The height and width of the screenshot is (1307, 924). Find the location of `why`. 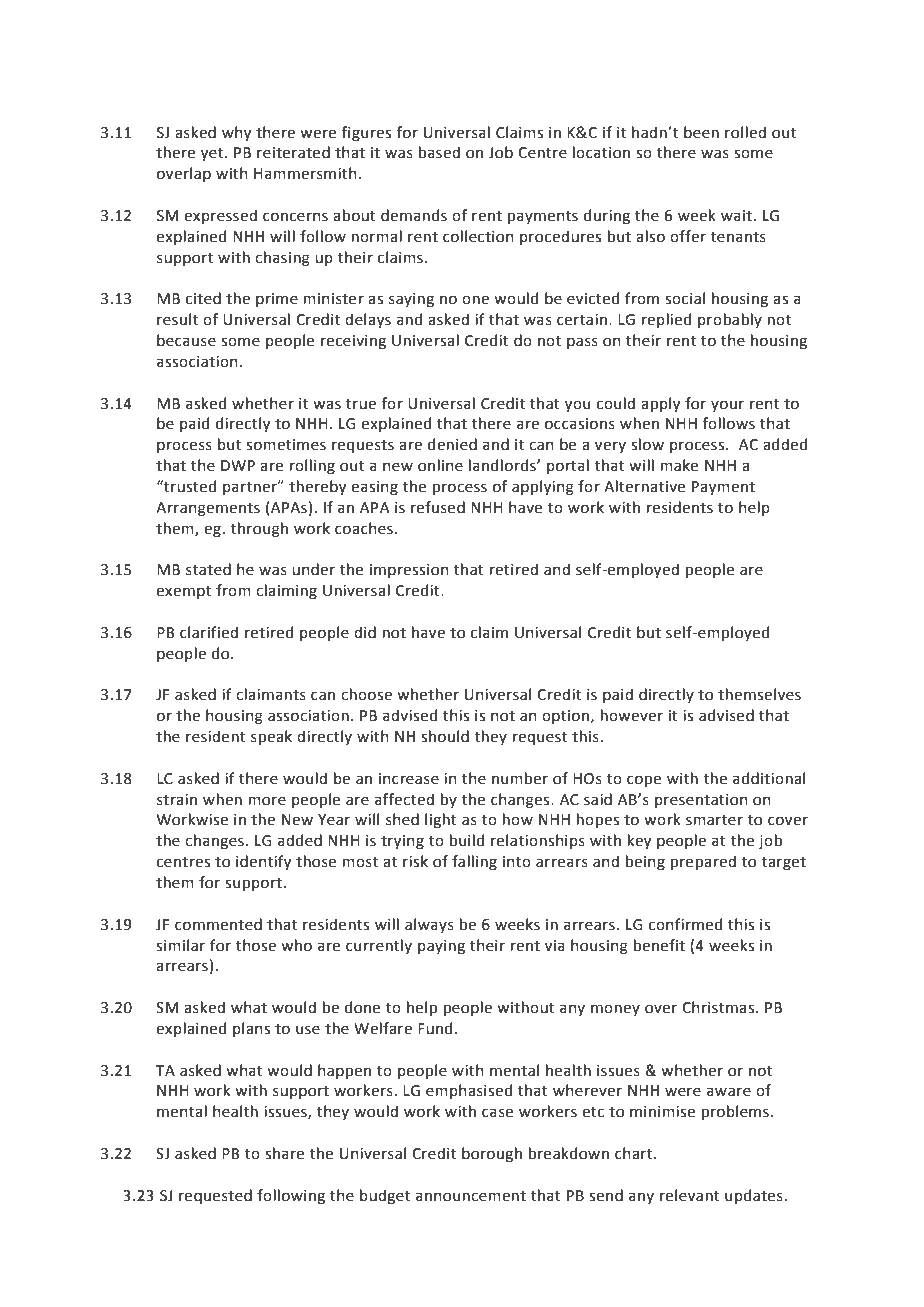

why is located at coordinates (236, 134).
